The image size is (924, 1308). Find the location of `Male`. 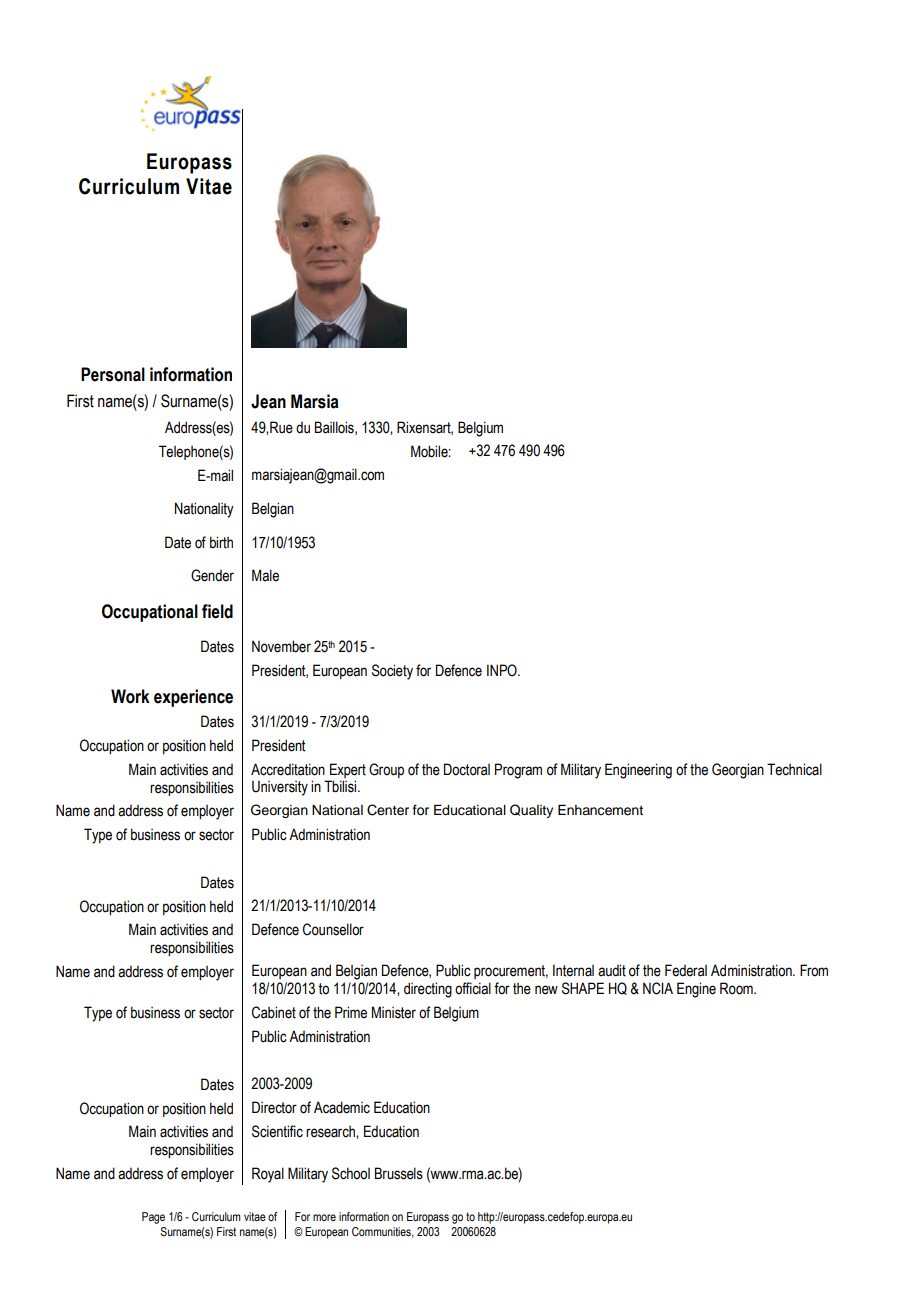

Male is located at coordinates (265, 575).
